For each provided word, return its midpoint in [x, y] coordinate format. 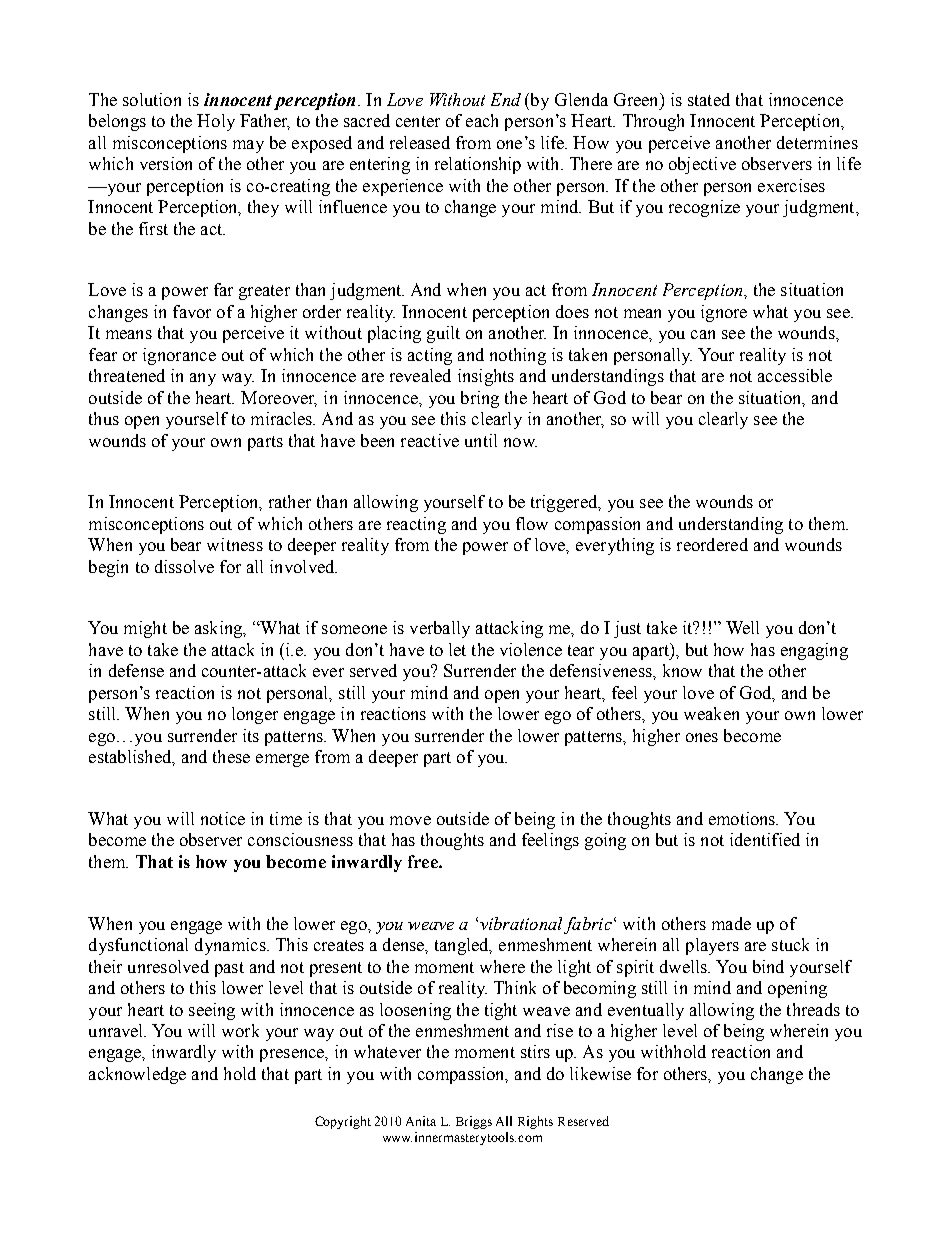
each [482, 120]
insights [486, 377]
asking [220, 629]
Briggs [474, 1122]
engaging [814, 651]
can [703, 334]
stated [709, 99]
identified [765, 839]
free [424, 861]
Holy [216, 122]
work [240, 1030]
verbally [440, 629]
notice [223, 818]
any [203, 379]
